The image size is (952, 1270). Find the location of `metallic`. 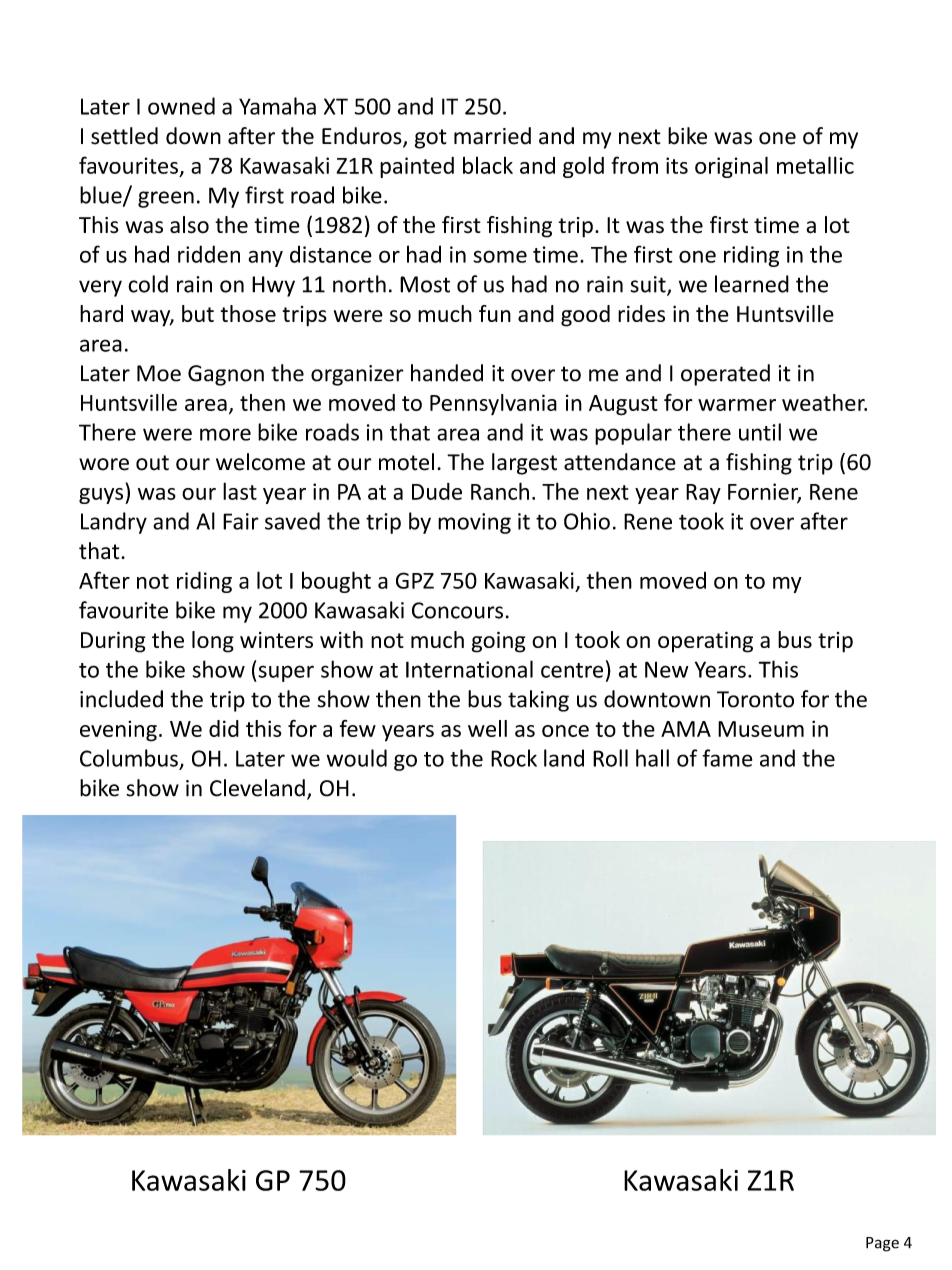

metallic is located at coordinates (815, 165).
